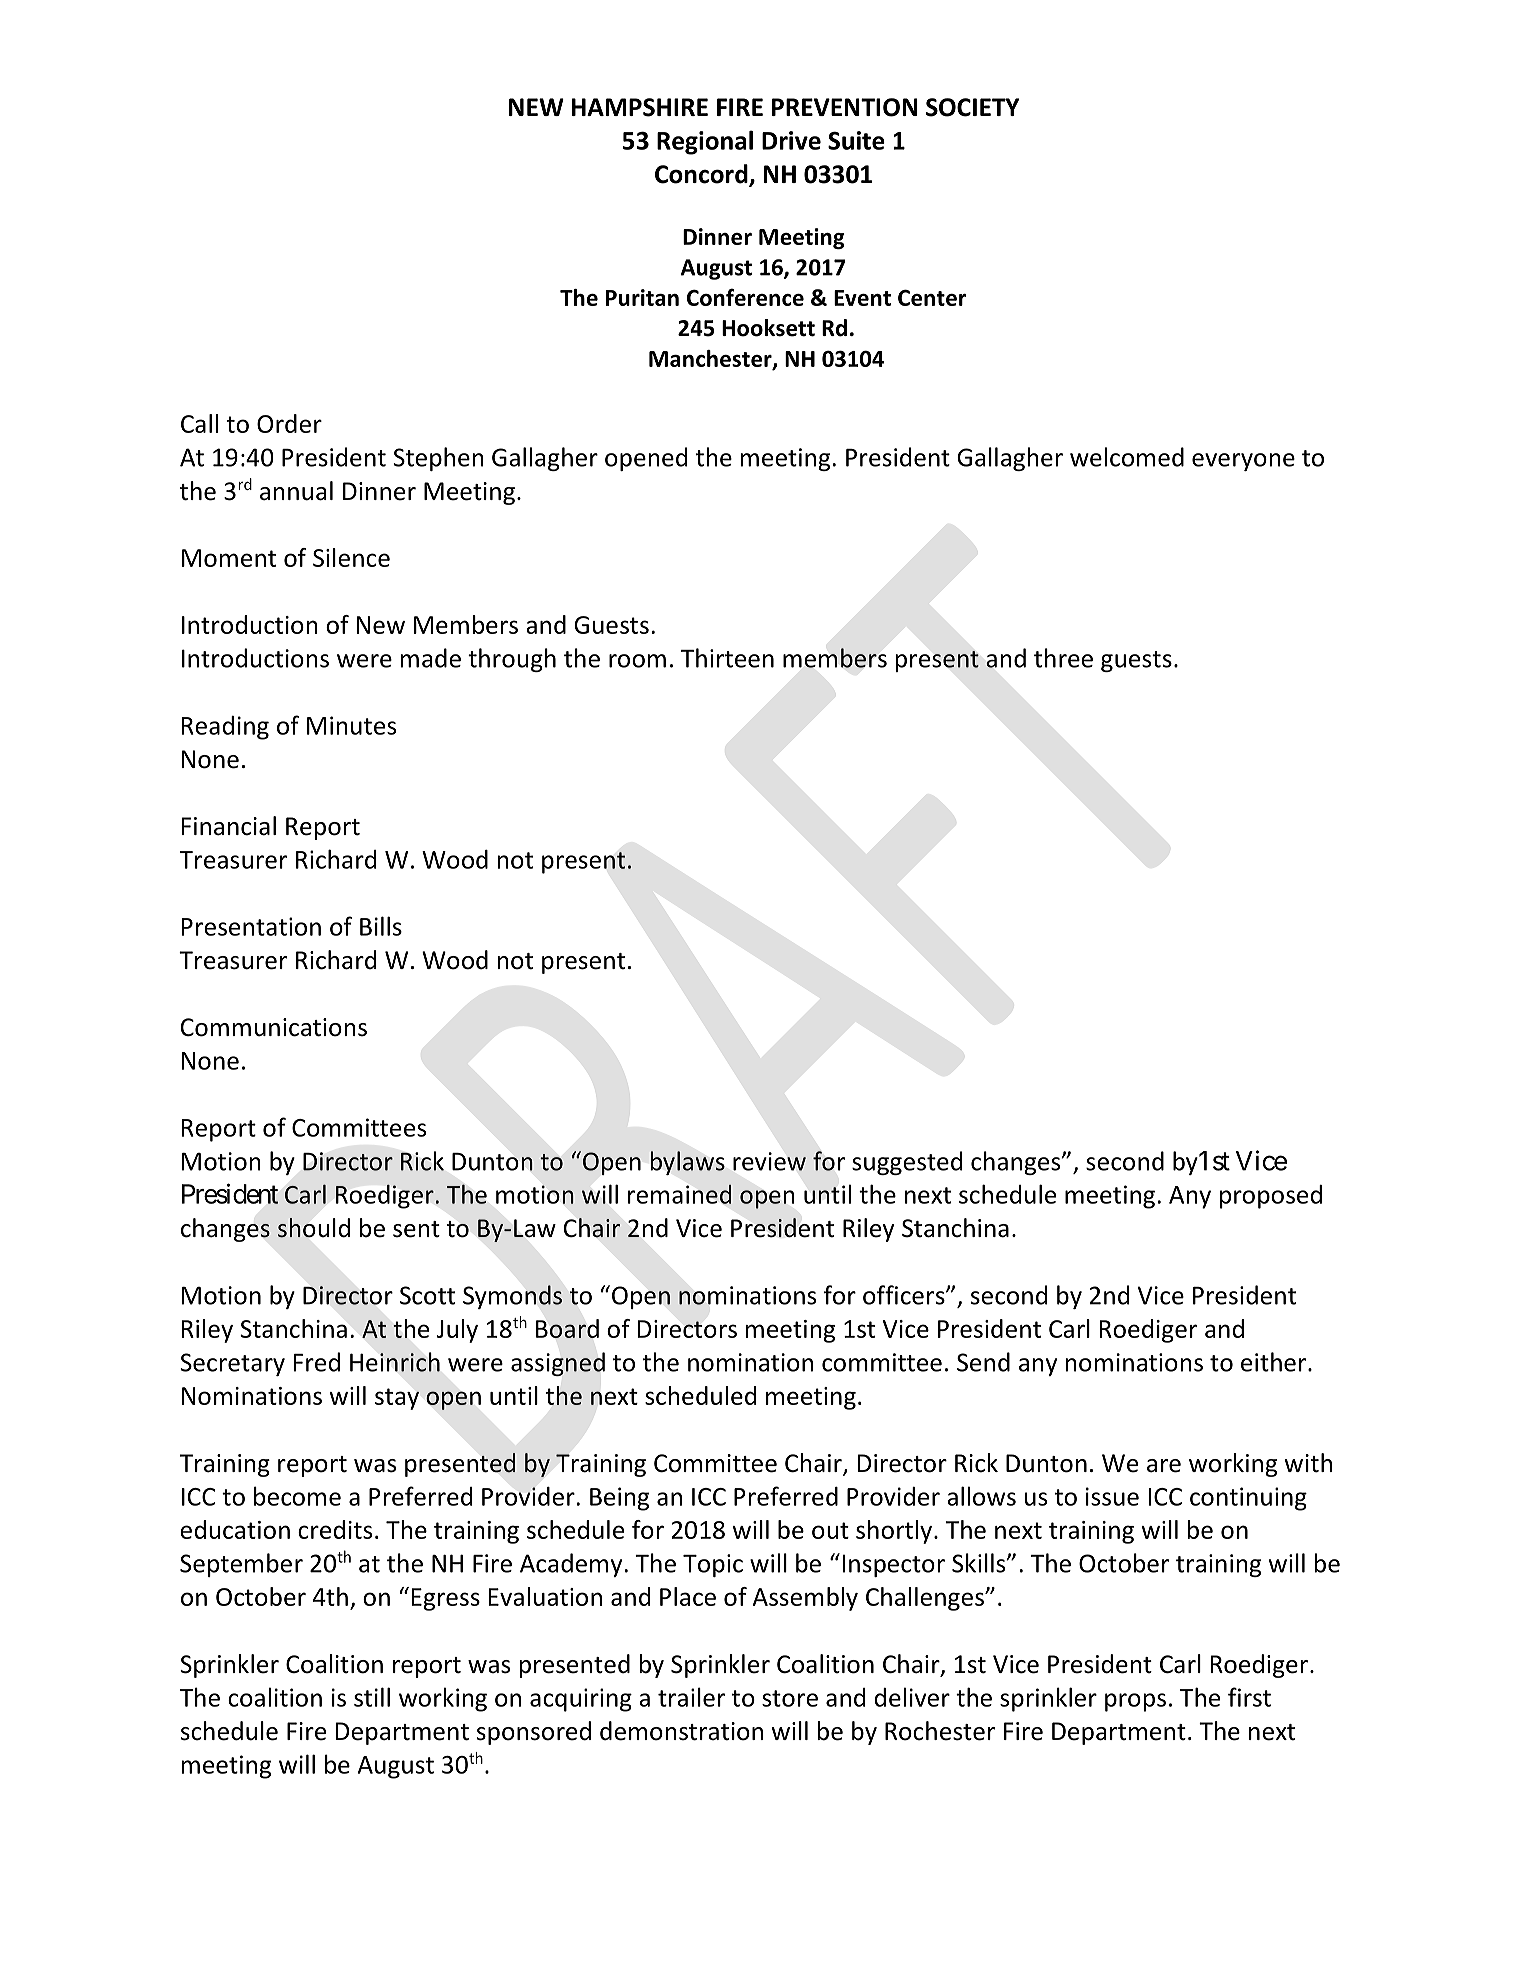  What do you see at coordinates (351, 557) in the image?
I see `Silence` at bounding box center [351, 557].
